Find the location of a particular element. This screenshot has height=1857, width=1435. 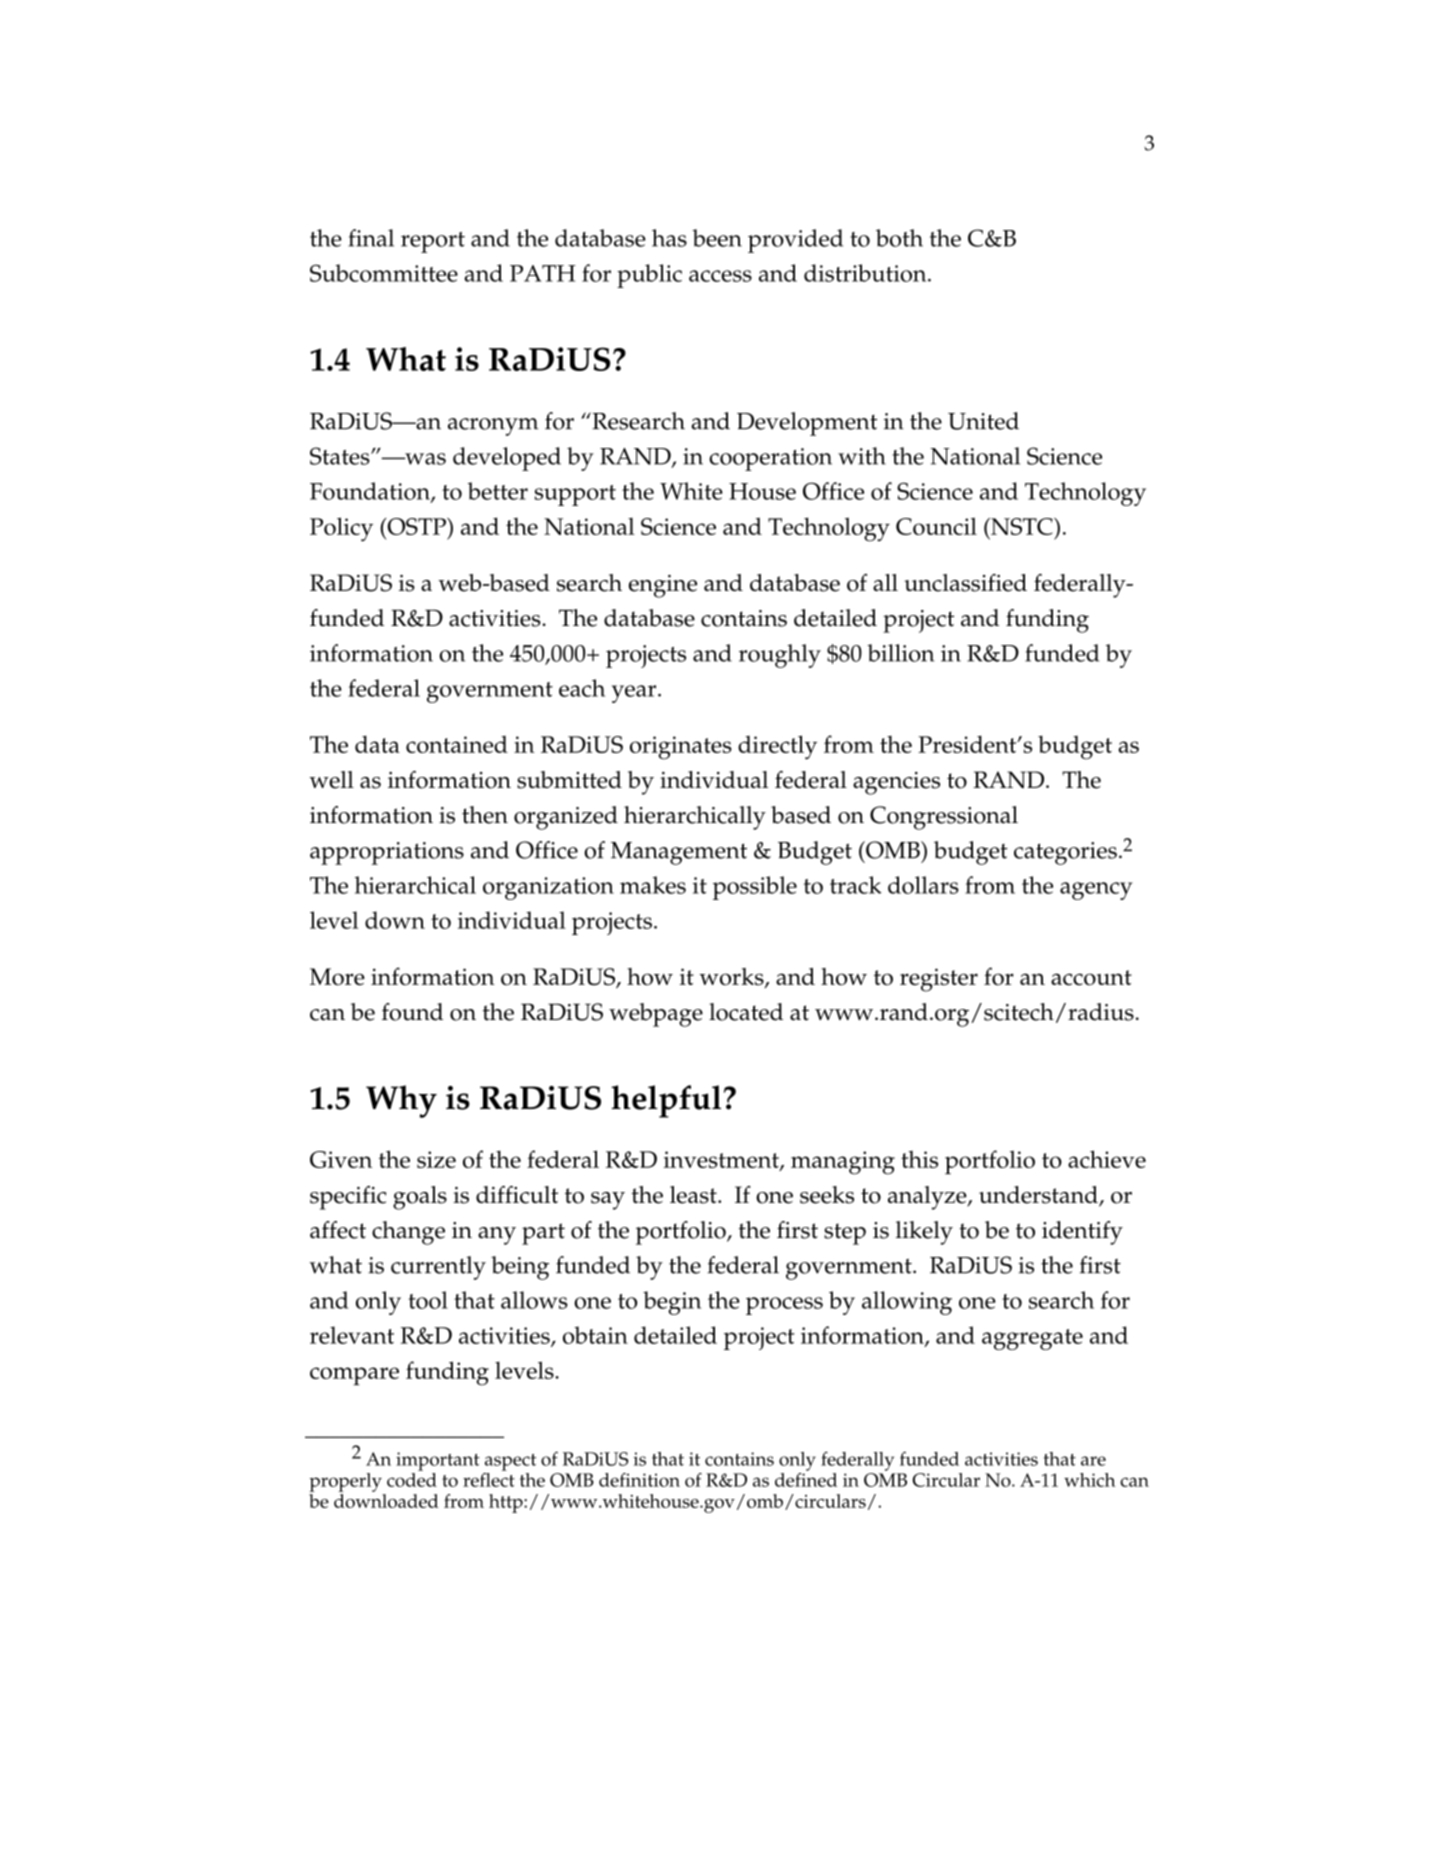

Subcommittee is located at coordinates (384, 273).
